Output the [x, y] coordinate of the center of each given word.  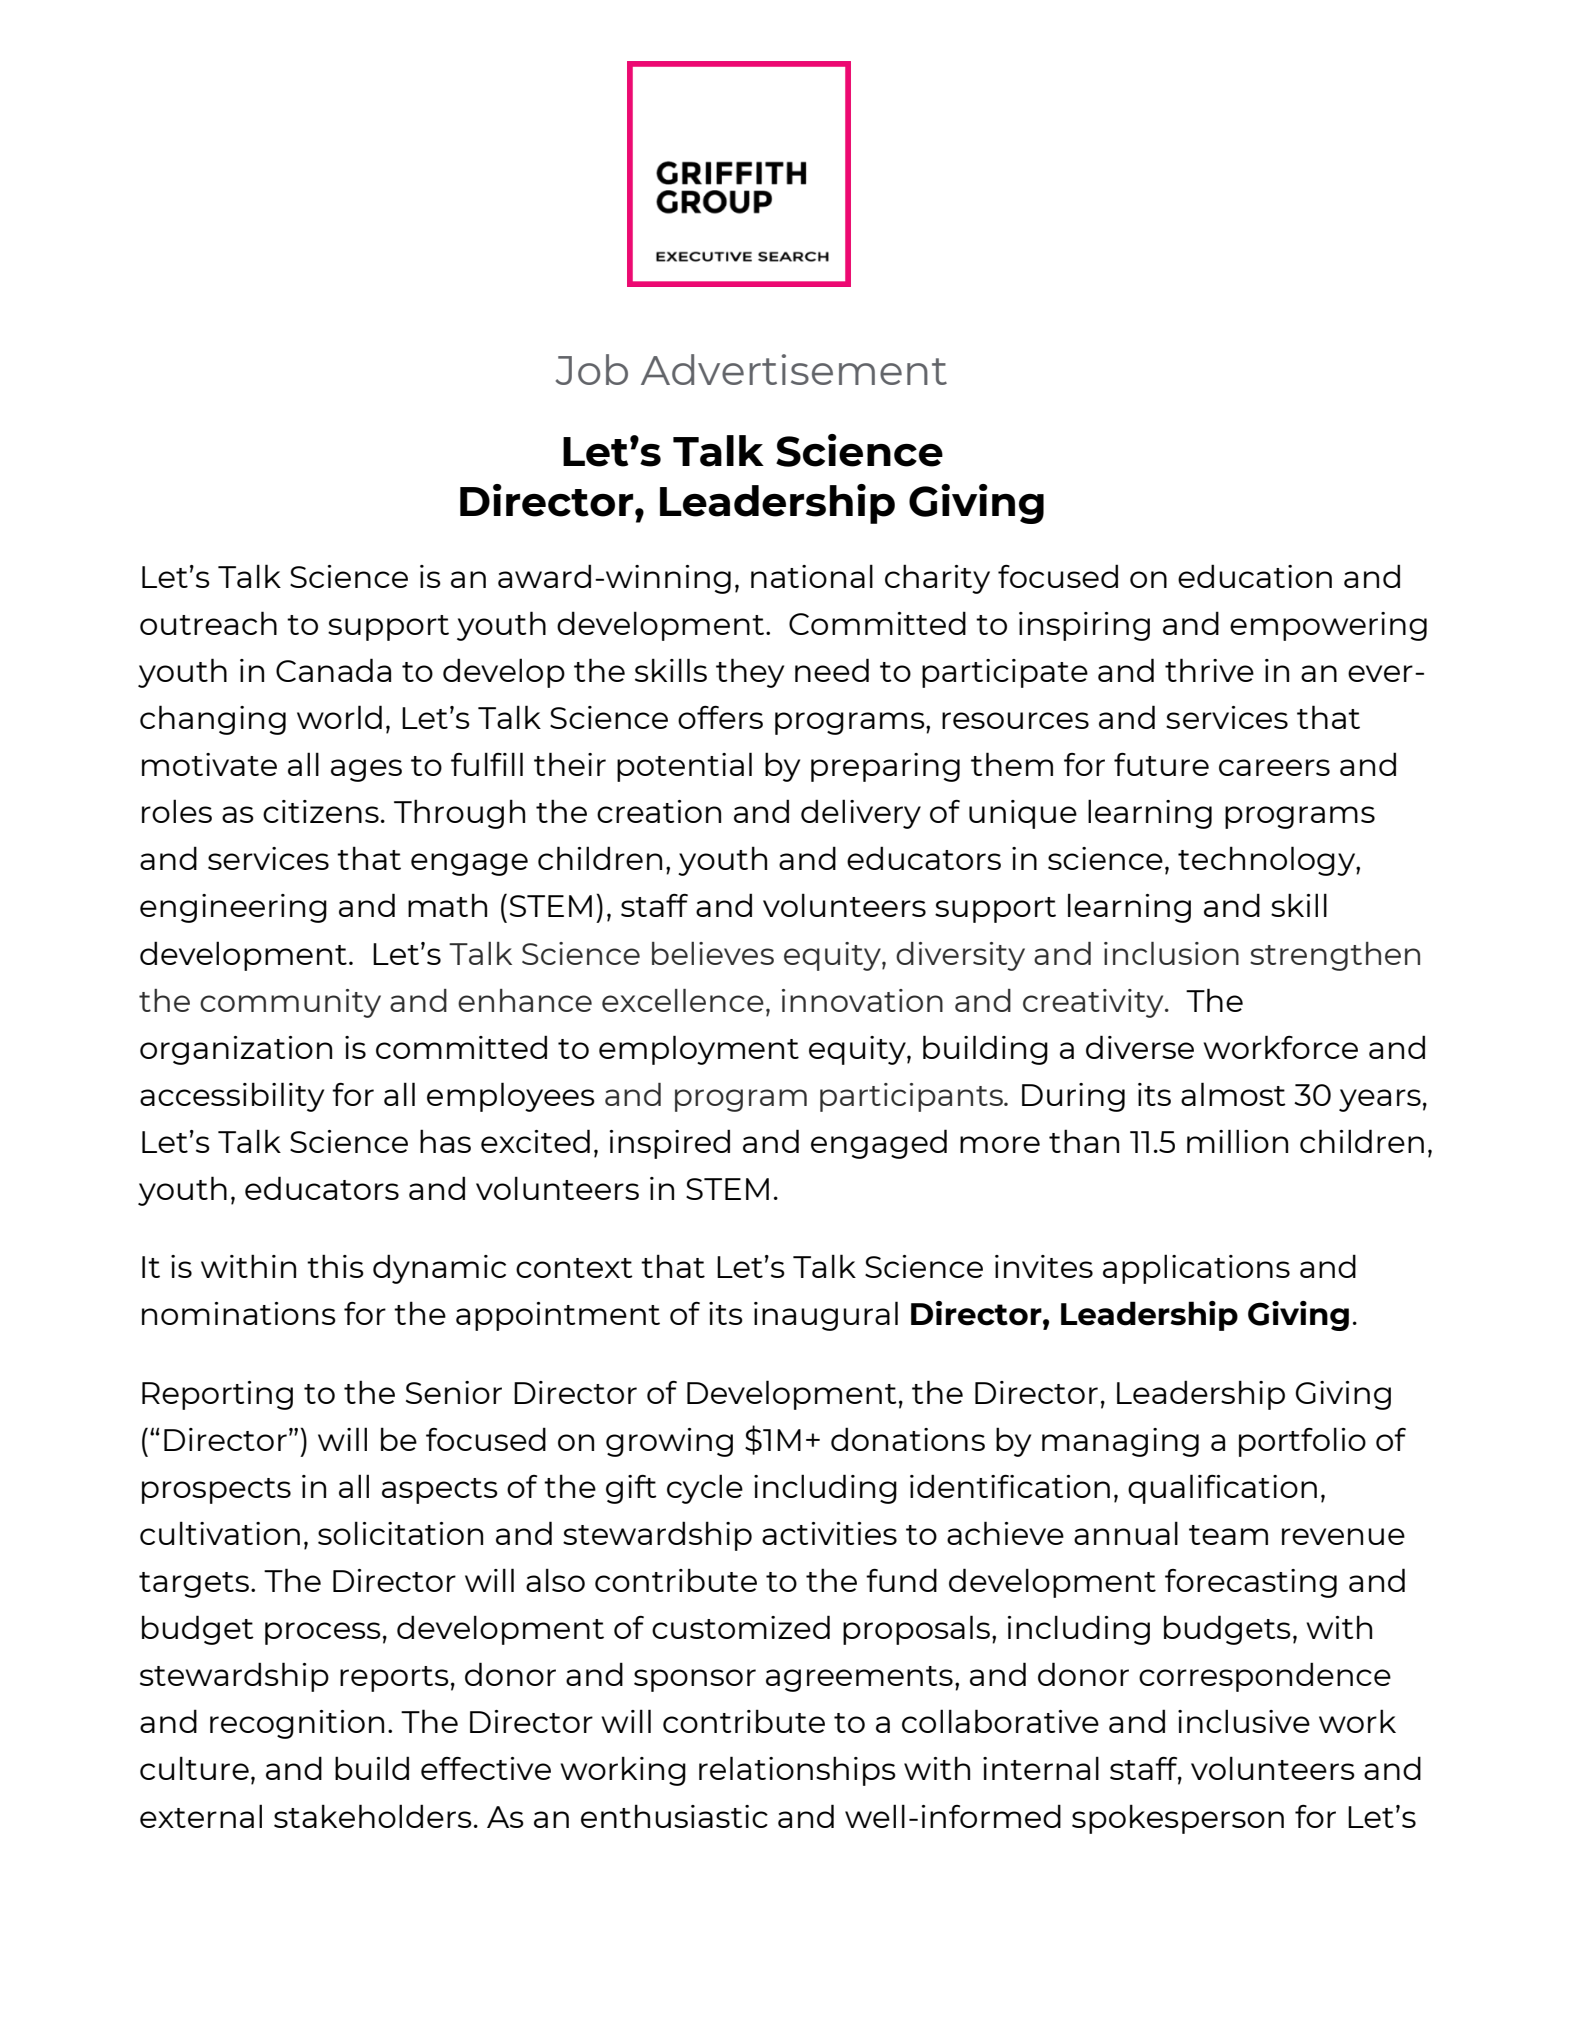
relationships [797, 1771]
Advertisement [794, 369]
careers [1274, 767]
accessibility [232, 1097]
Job [592, 369]
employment [699, 1050]
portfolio [1302, 1442]
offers [720, 717]
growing [669, 1442]
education [1255, 576]
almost [1233, 1094]
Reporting [217, 1395]
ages [366, 770]
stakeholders [373, 1816]
